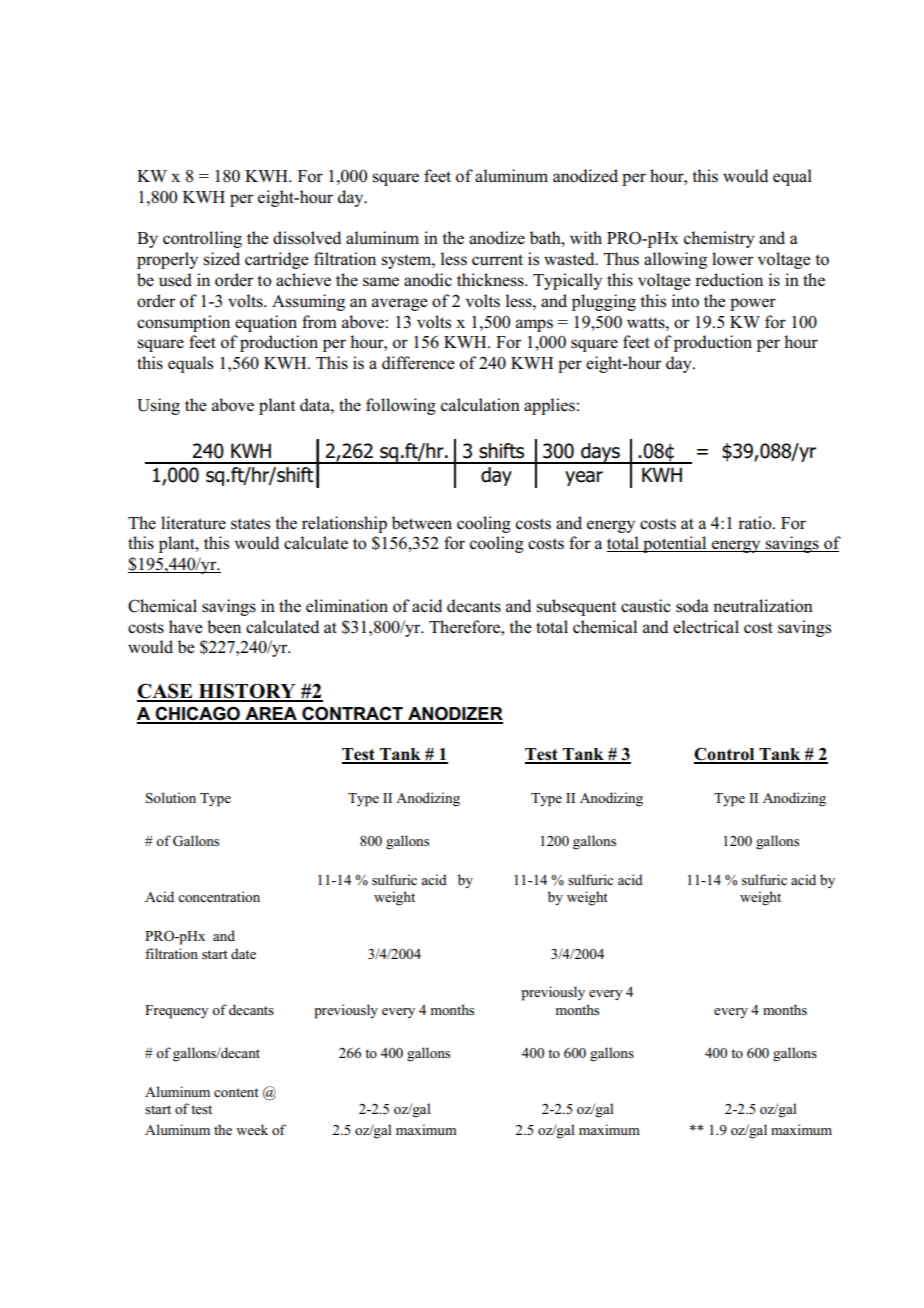 Image resolution: width=924 pixels, height=1308 pixels. What do you see at coordinates (600, 453) in the screenshot?
I see `days` at bounding box center [600, 453].
